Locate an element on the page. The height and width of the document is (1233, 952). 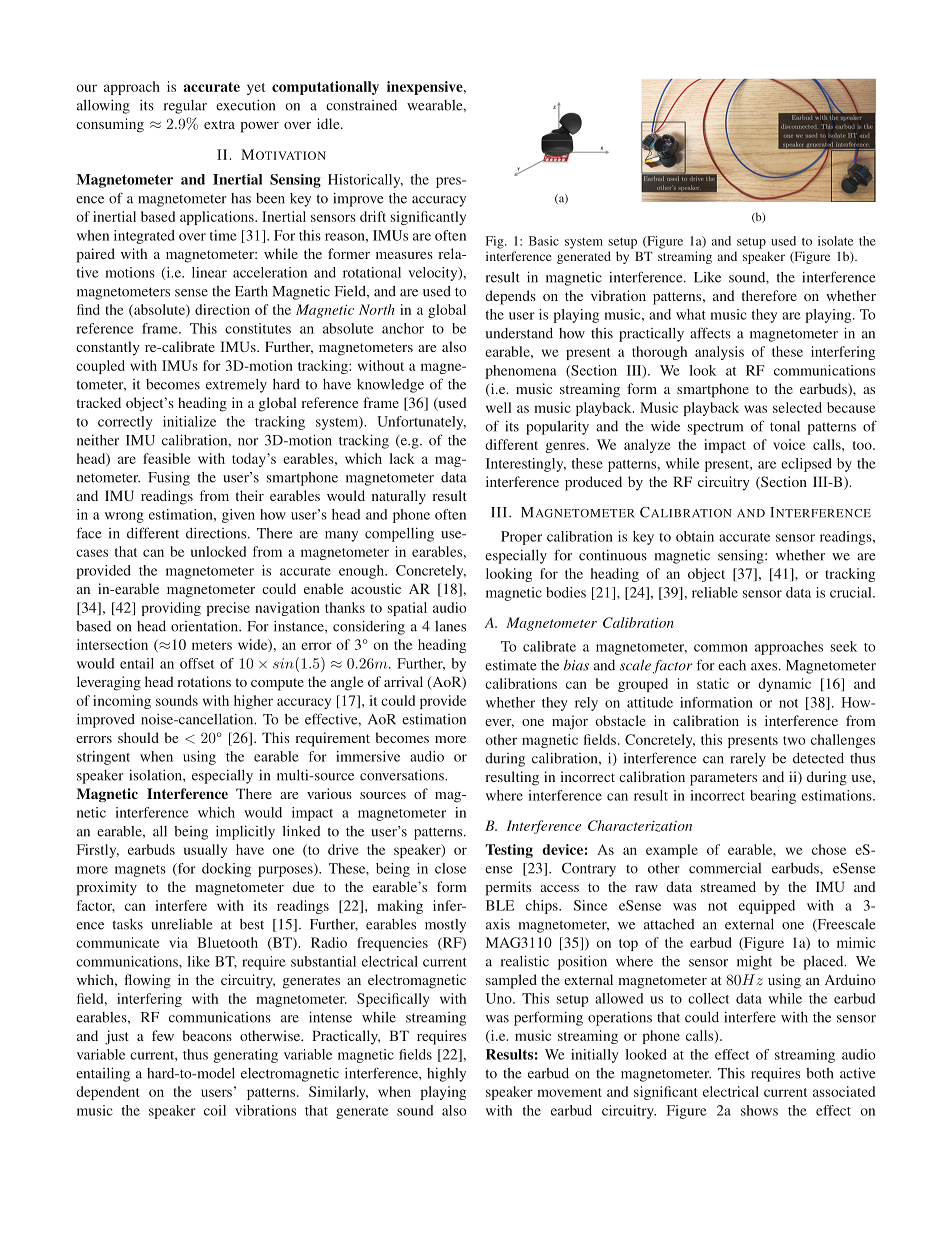
isolate is located at coordinates (835, 241).
